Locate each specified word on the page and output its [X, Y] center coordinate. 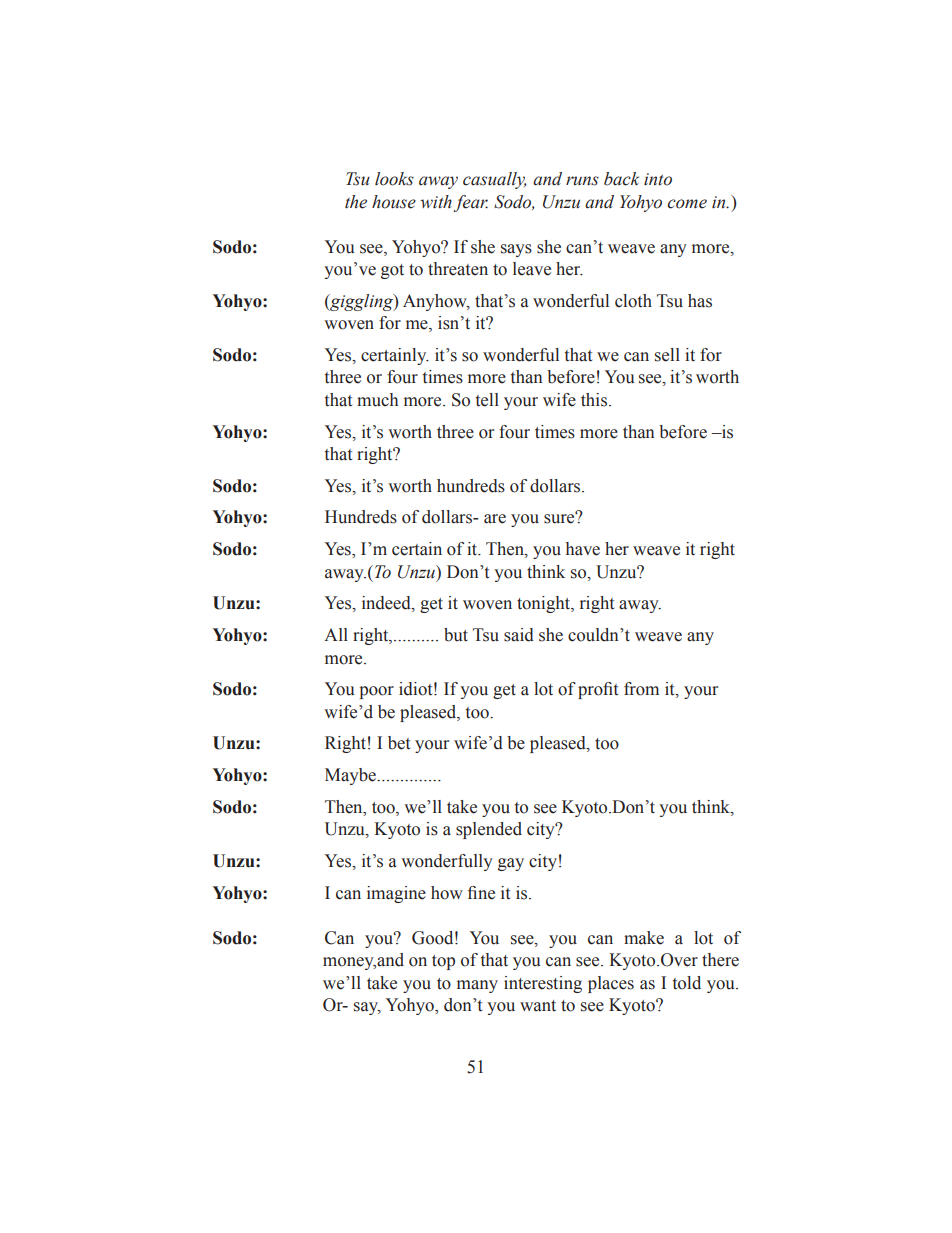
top [443, 962]
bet [399, 743]
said [519, 635]
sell [667, 355]
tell [487, 400]
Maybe [351, 776]
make [644, 938]
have [583, 549]
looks [394, 179]
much [377, 400]
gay [511, 864]
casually [495, 180]
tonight [544, 604]
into [658, 179]
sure [560, 518]
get [431, 605]
